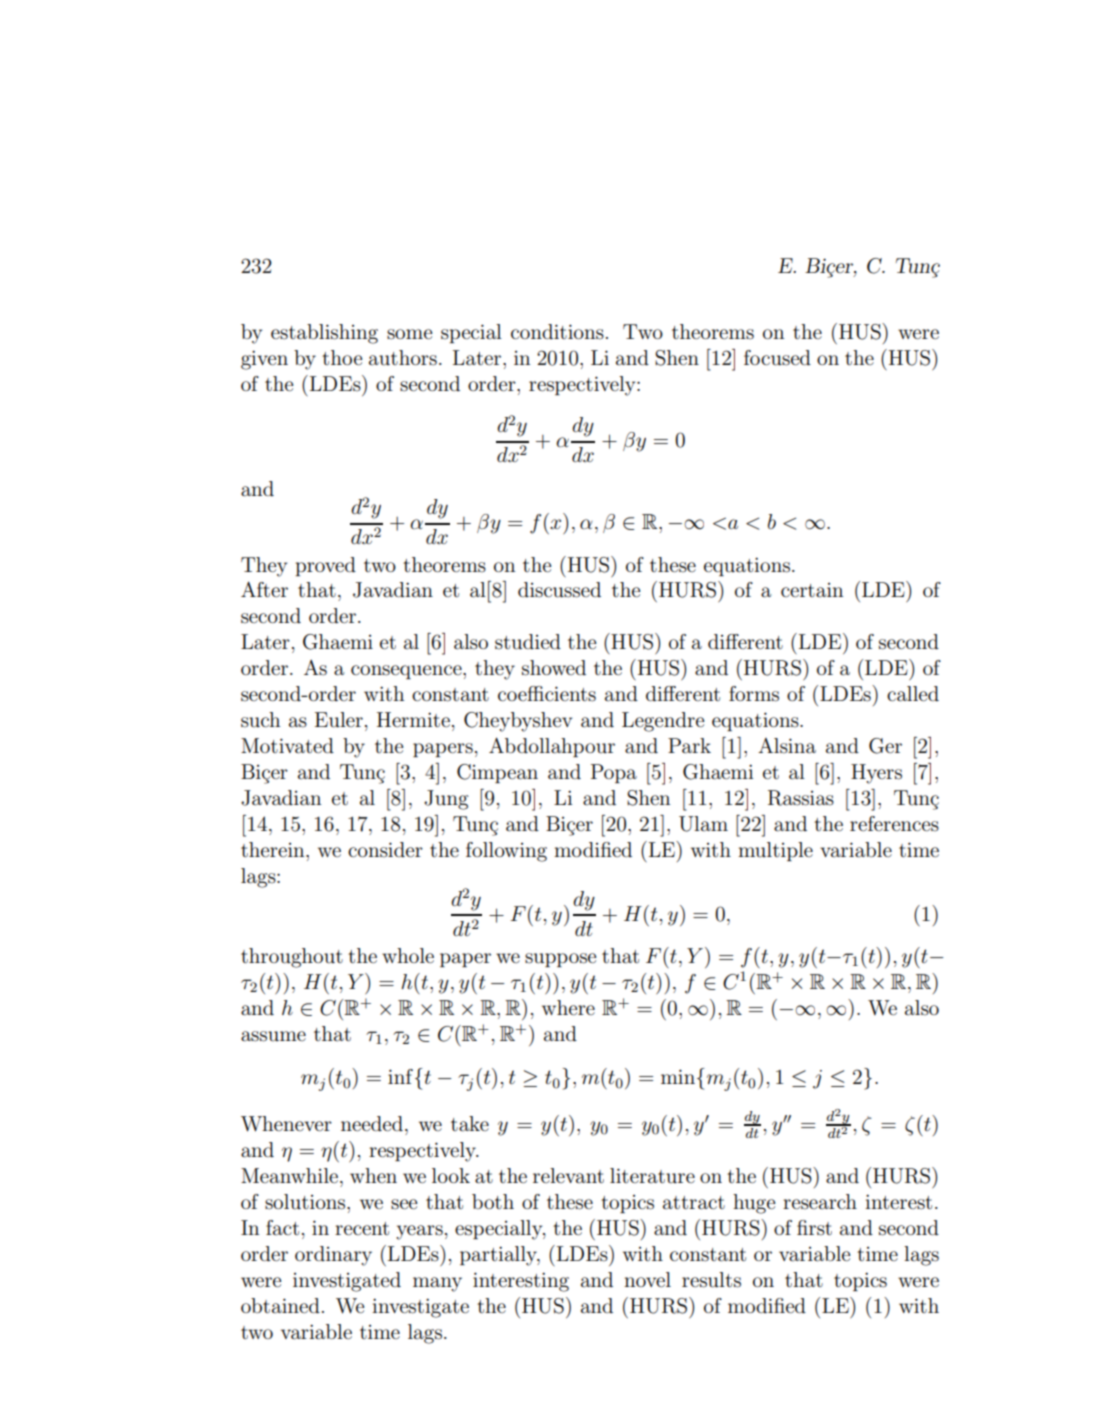  Describe the element at coordinates (775, 851) in the image. I see `multiple` at that location.
